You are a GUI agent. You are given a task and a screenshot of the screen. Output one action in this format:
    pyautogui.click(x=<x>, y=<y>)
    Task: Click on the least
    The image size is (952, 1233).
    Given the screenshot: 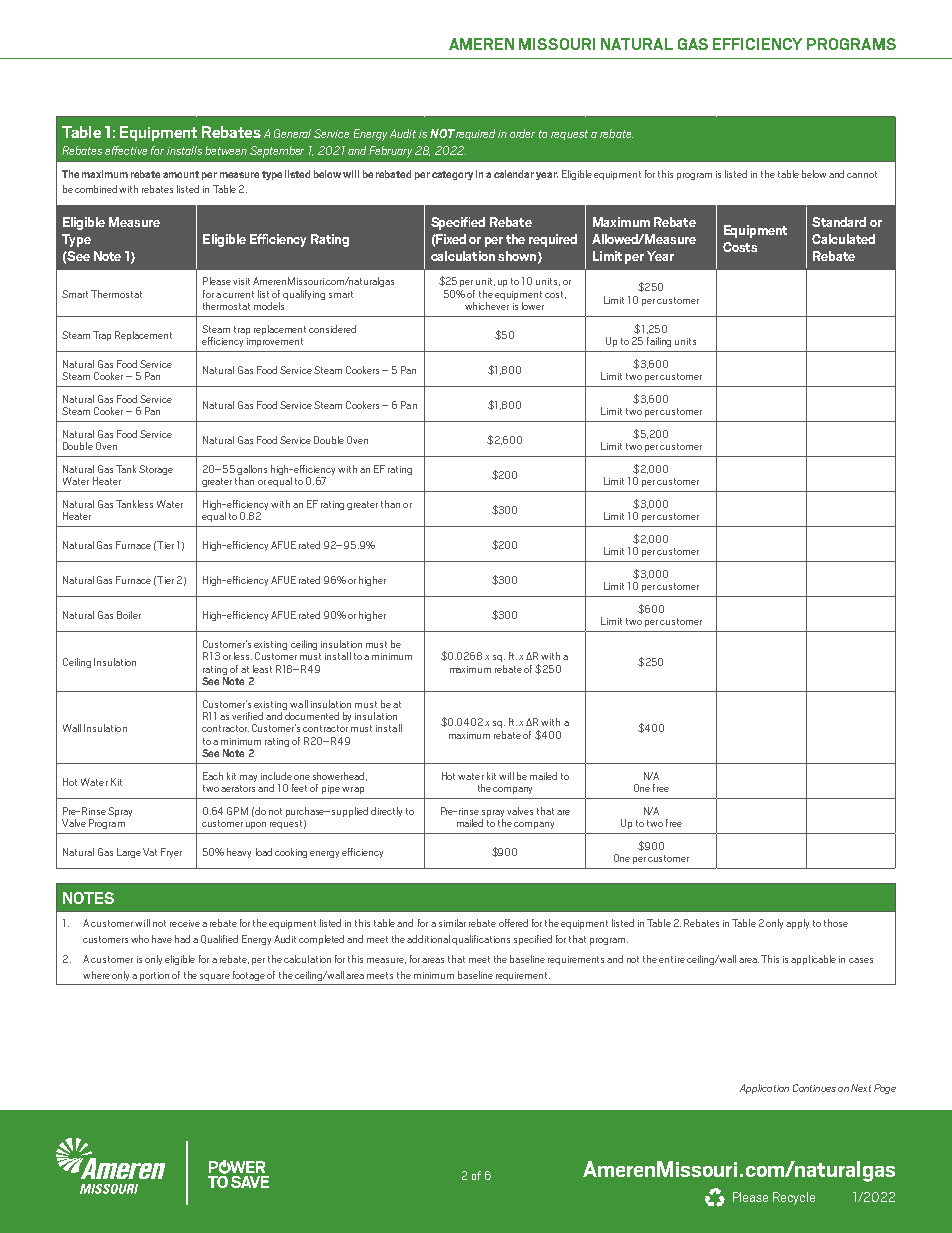 What is the action you would take?
    pyautogui.click(x=262, y=669)
